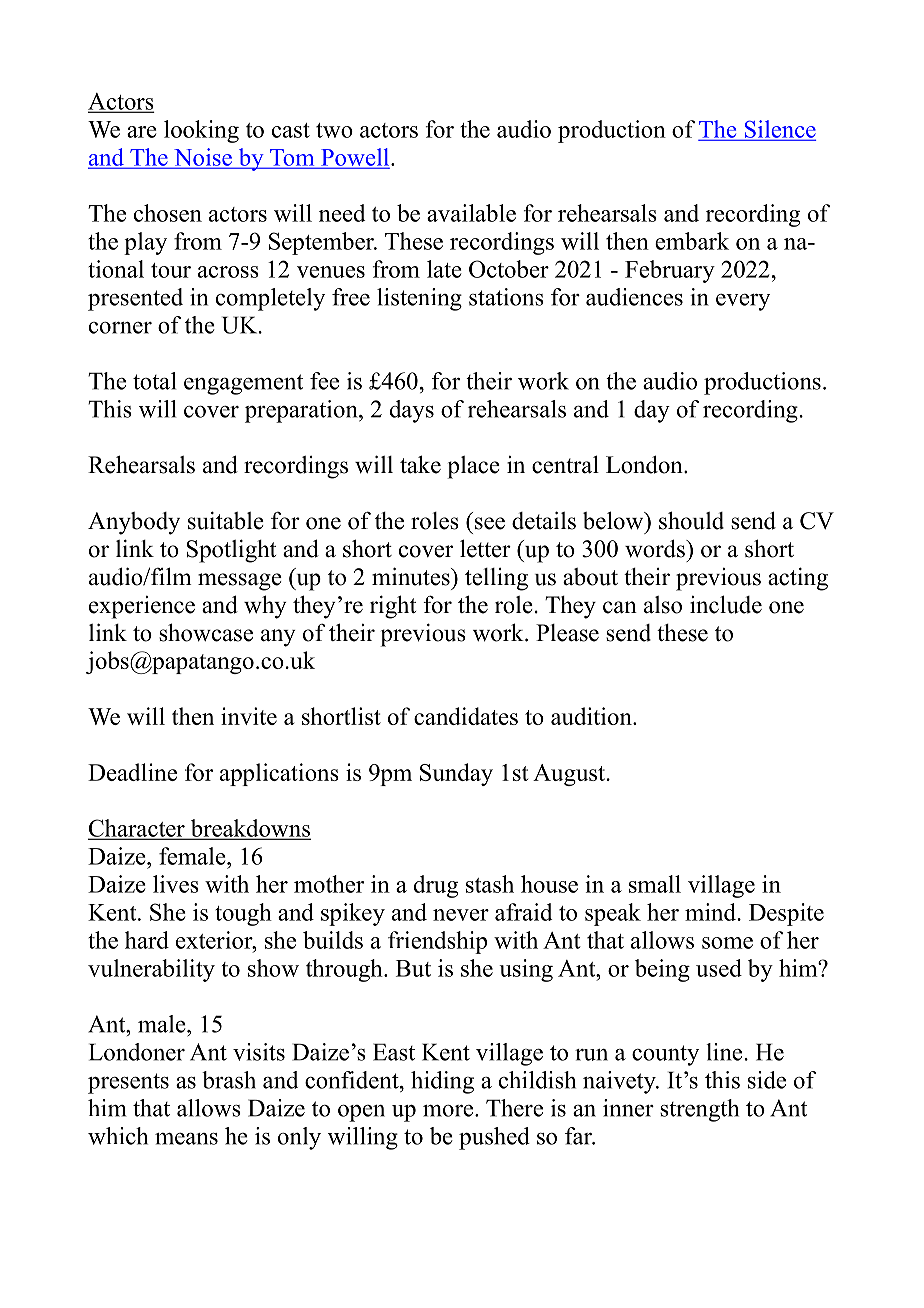 Image resolution: width=924 pixels, height=1308 pixels. I want to click on breakdowns, so click(249, 829).
